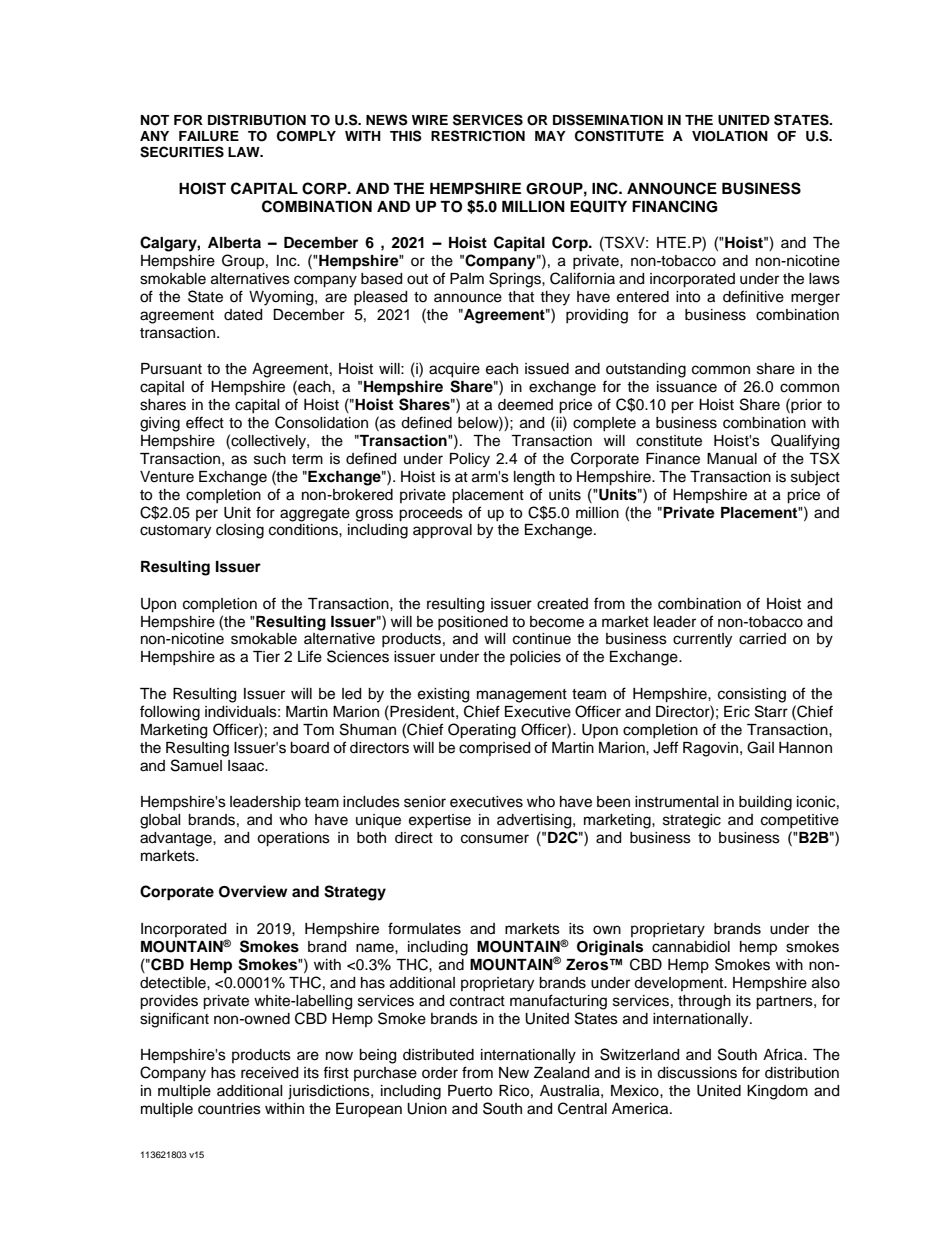 Image resolution: width=952 pixels, height=1233 pixels. I want to click on received, so click(269, 1073).
